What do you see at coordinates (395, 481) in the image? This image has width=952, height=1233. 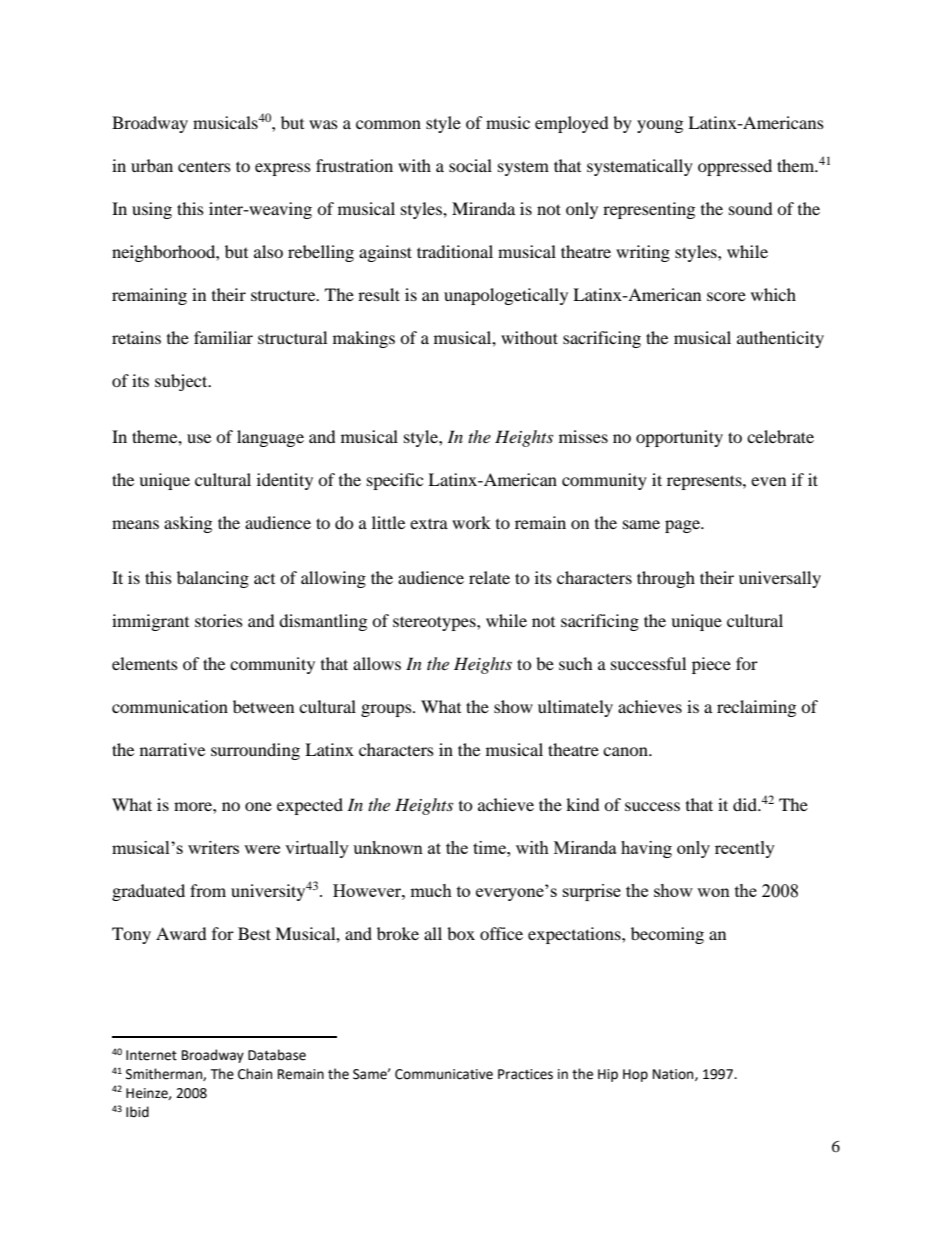 I see `specific` at bounding box center [395, 481].
